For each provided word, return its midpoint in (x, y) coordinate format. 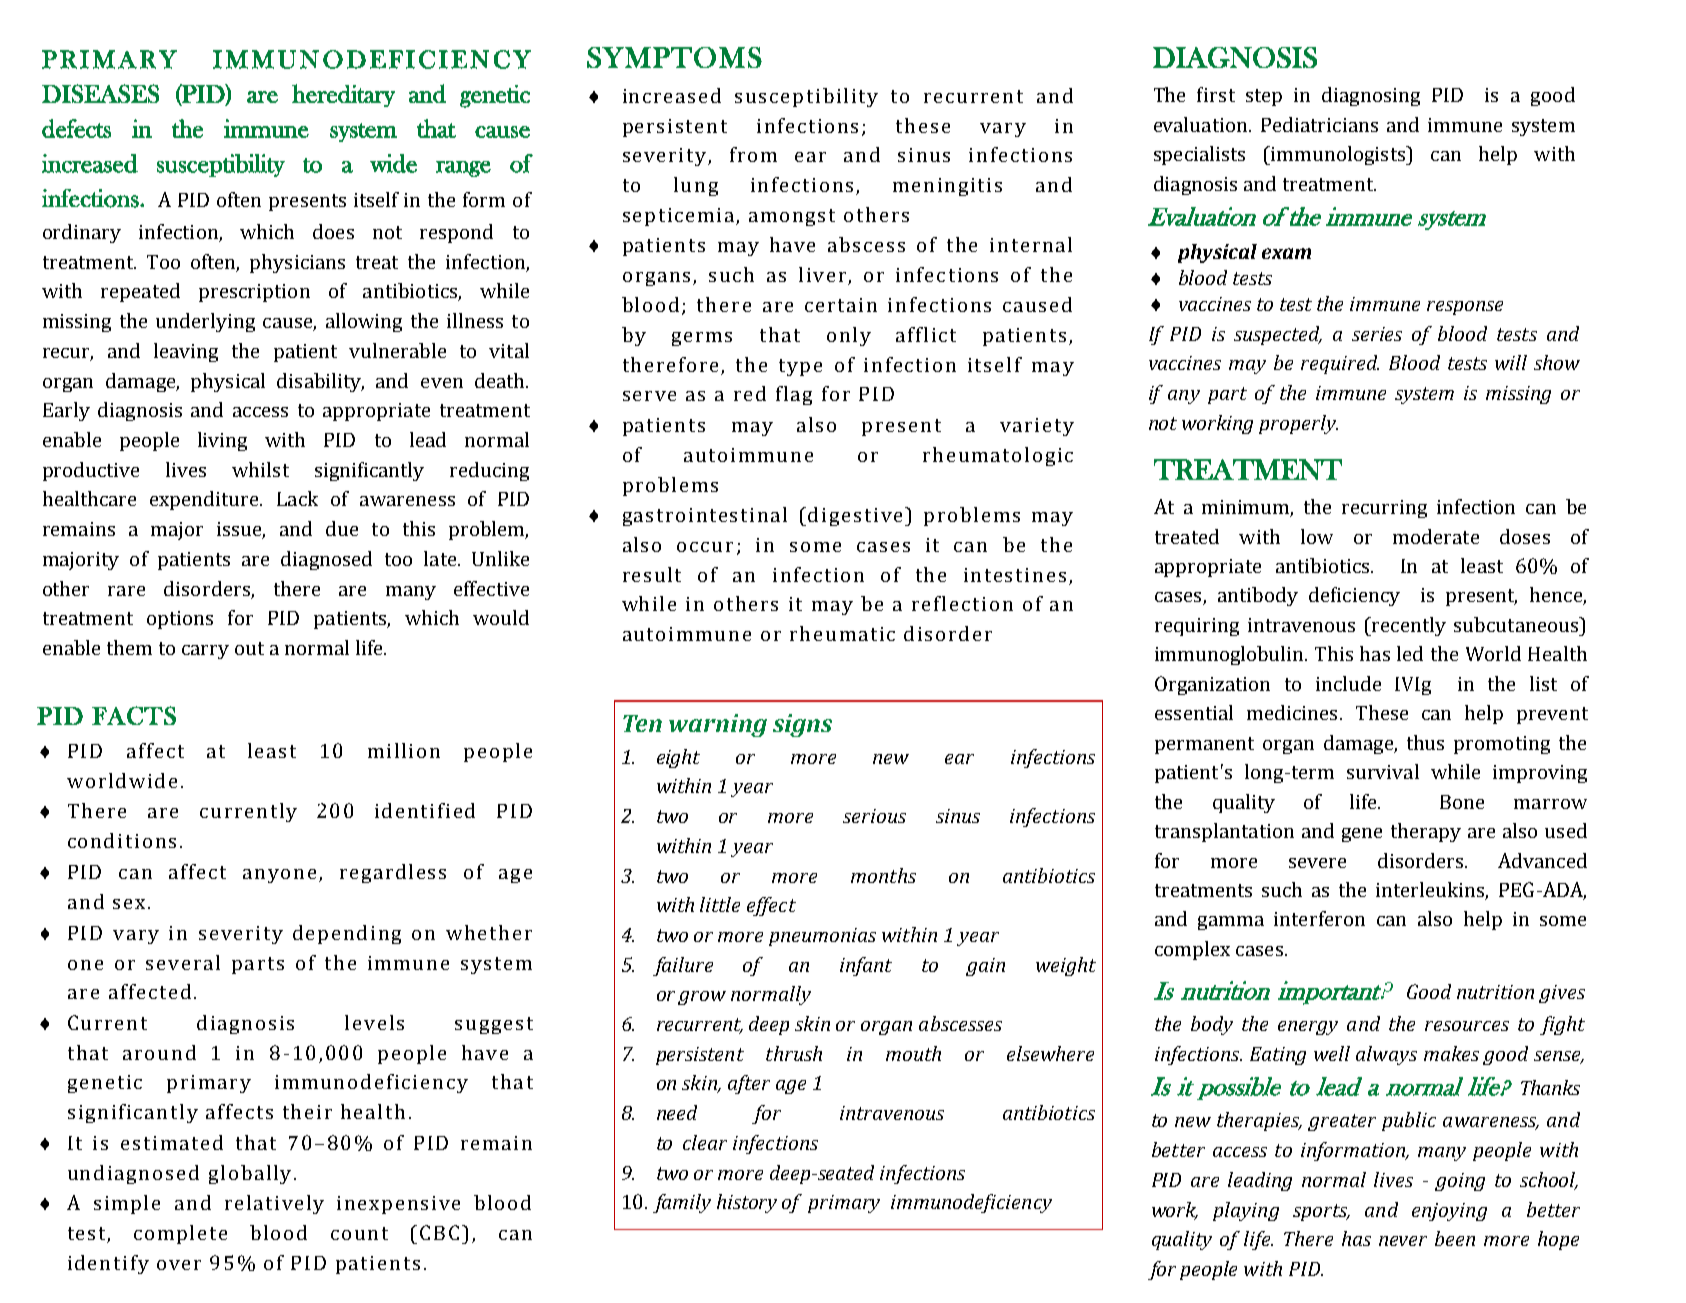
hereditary (343, 95)
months (883, 875)
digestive (855, 516)
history (747, 1203)
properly (1298, 424)
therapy (1426, 832)
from (753, 154)
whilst (260, 469)
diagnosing (1371, 96)
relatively (274, 1204)
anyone (279, 876)
